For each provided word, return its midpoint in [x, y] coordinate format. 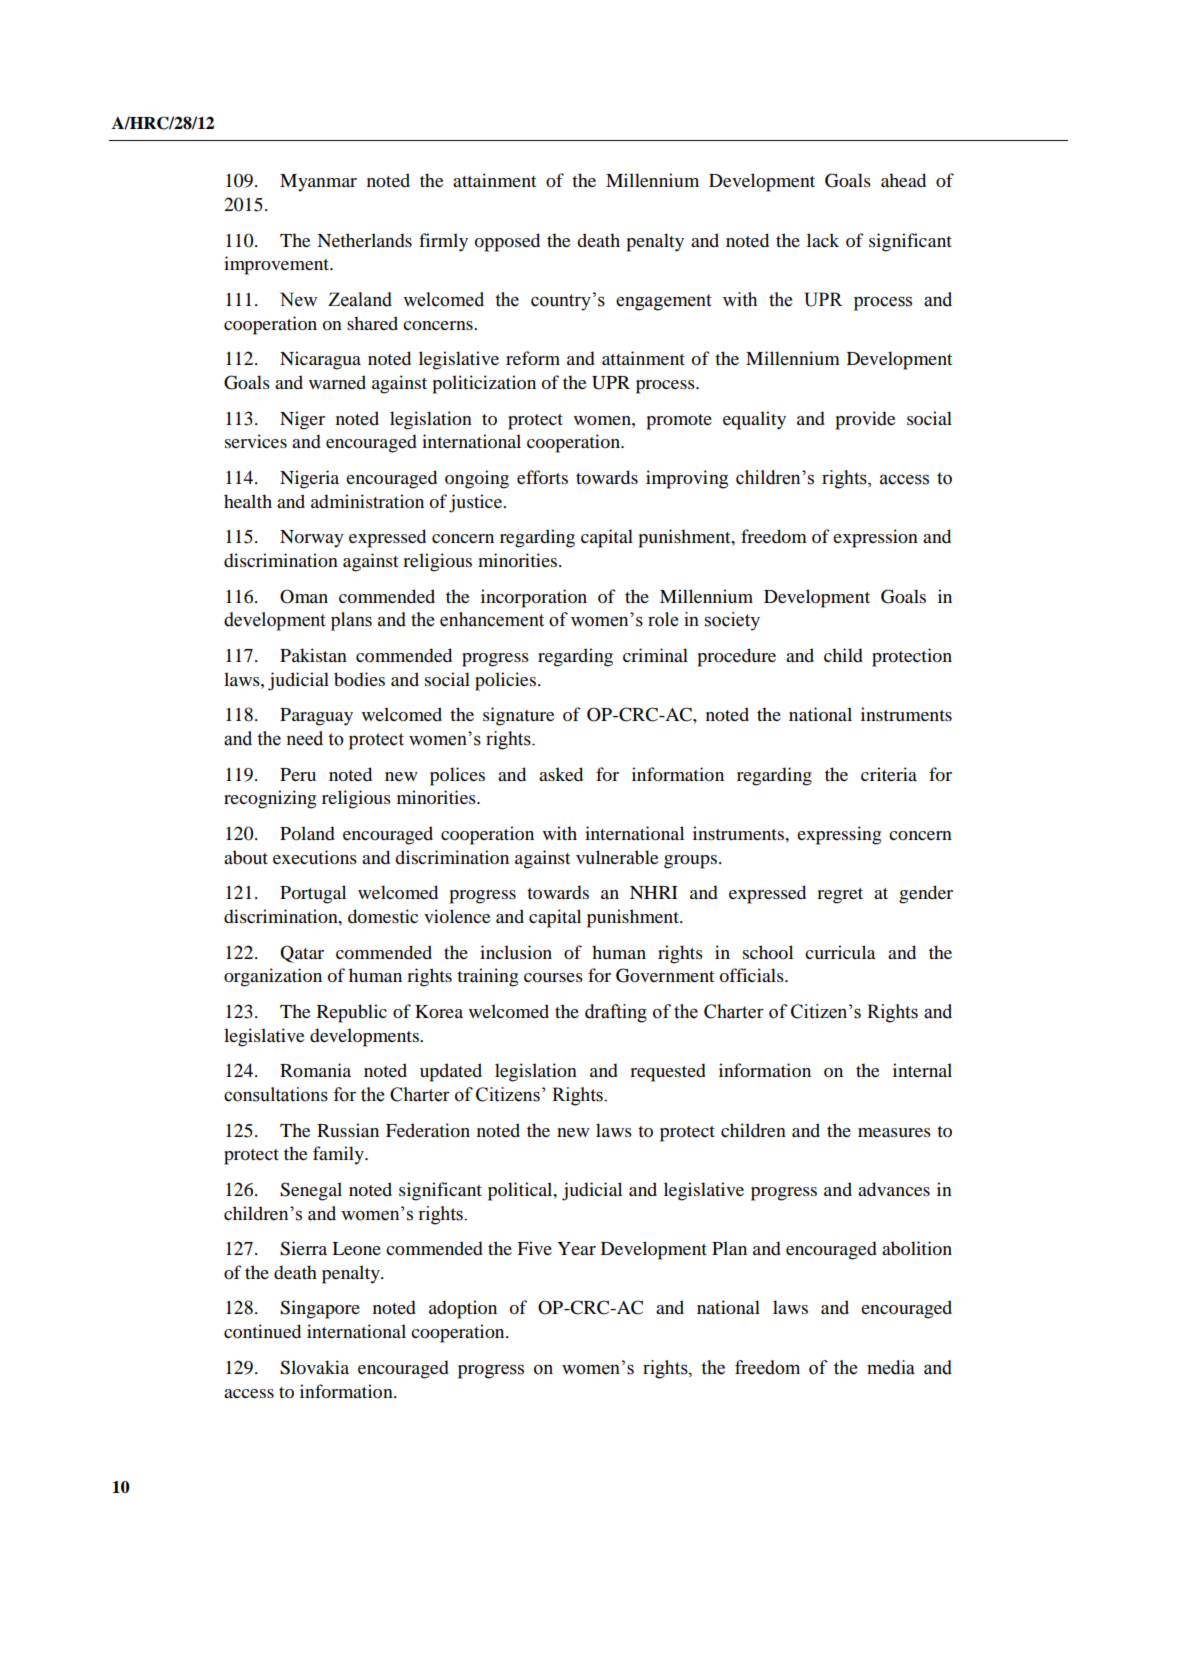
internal [922, 1070]
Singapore [320, 1309]
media [891, 1367]
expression [875, 538]
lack [823, 240]
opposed [507, 242]
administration [367, 501]
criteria [889, 774]
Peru [298, 774]
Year [576, 1248]
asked [561, 774]
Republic [352, 1013]
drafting [616, 1013]
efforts [542, 477]
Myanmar [318, 183]
